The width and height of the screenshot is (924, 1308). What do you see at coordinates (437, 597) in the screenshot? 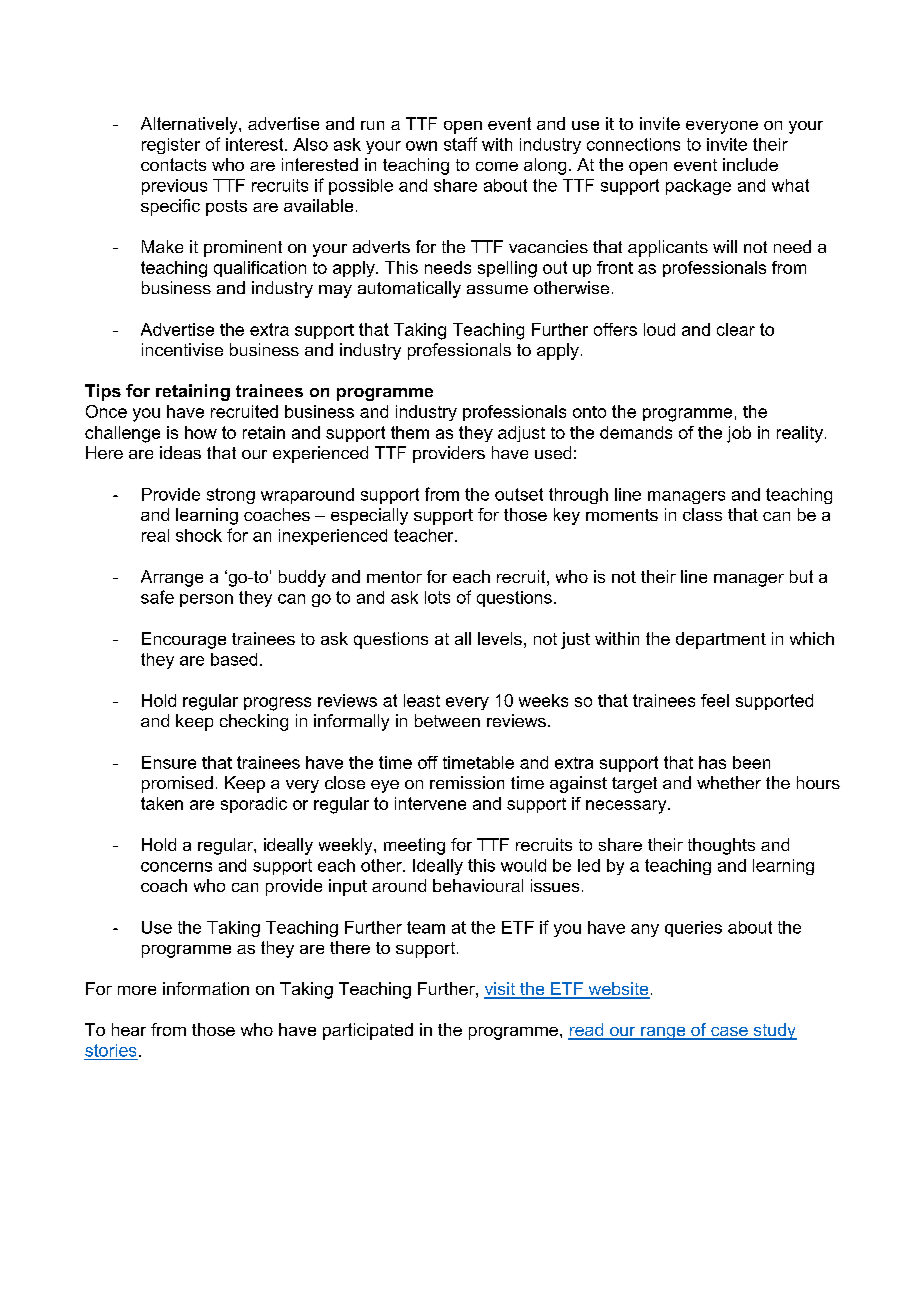
I see `lots` at bounding box center [437, 597].
